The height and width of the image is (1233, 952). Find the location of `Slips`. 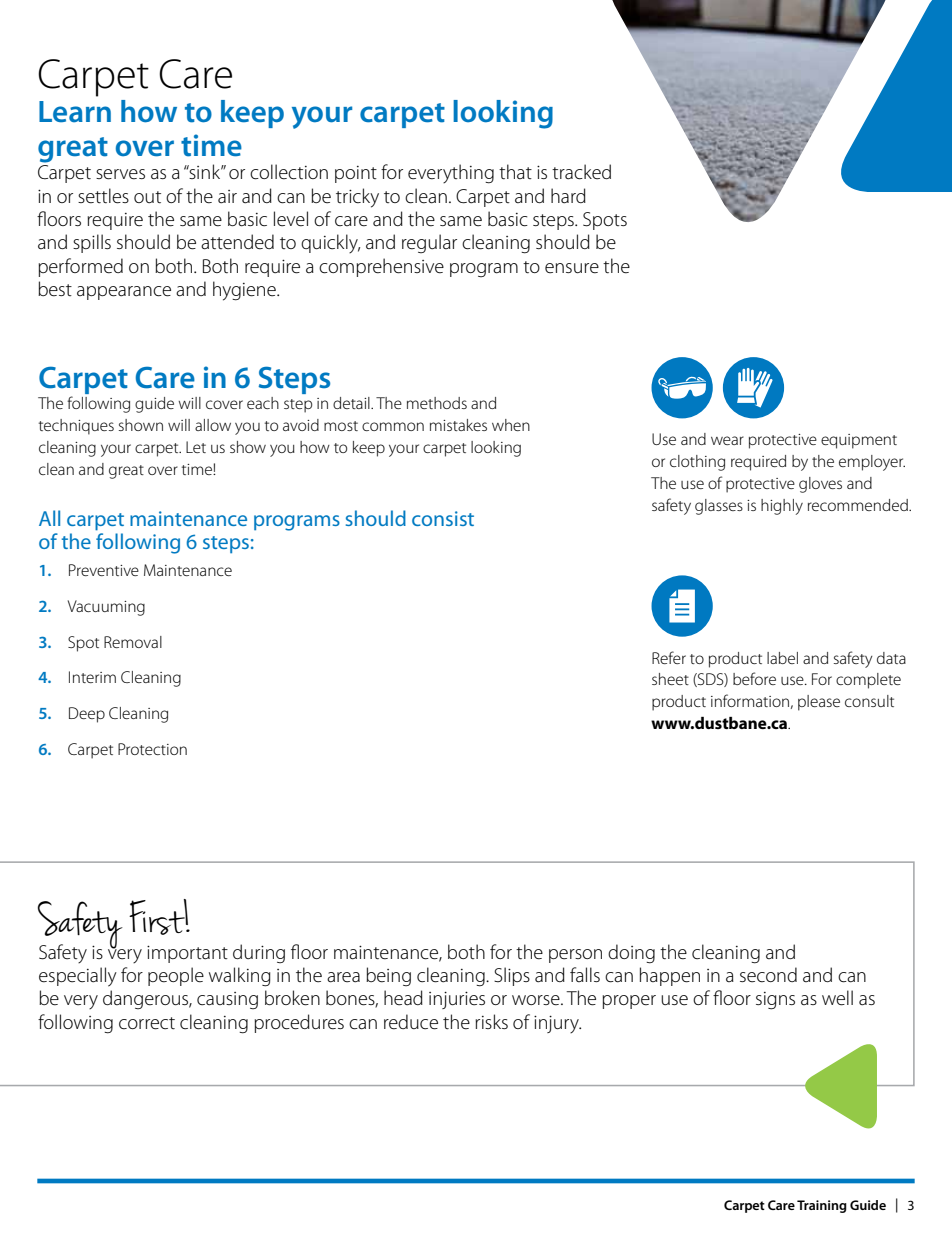

Slips is located at coordinates (512, 976).
